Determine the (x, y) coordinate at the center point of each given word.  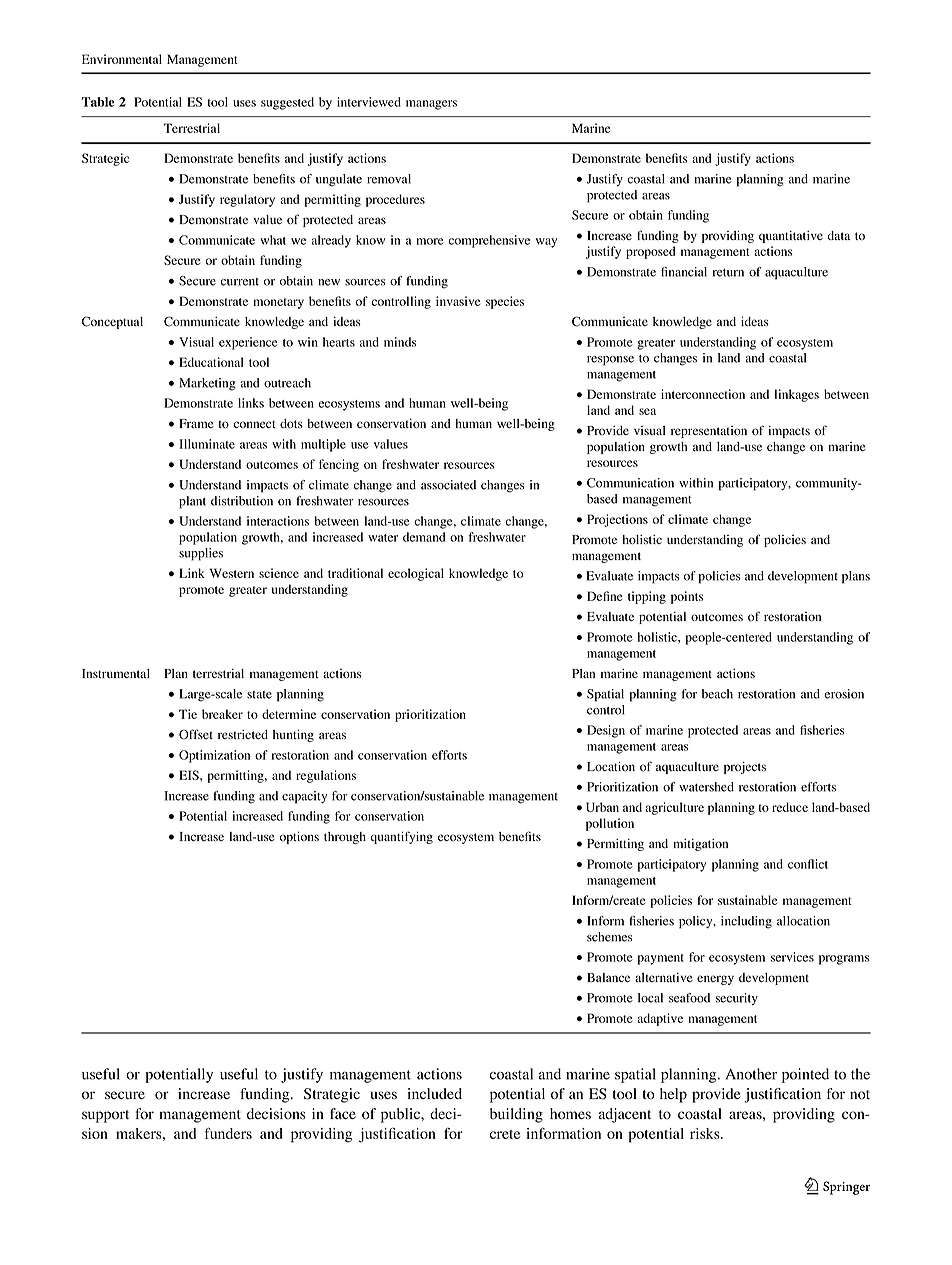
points (687, 597)
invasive (458, 301)
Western (232, 573)
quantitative (791, 237)
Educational (211, 362)
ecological (416, 574)
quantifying (401, 837)
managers (431, 105)
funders (228, 1133)
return (728, 273)
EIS (190, 775)
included (434, 1094)
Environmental (122, 59)
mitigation (700, 845)
